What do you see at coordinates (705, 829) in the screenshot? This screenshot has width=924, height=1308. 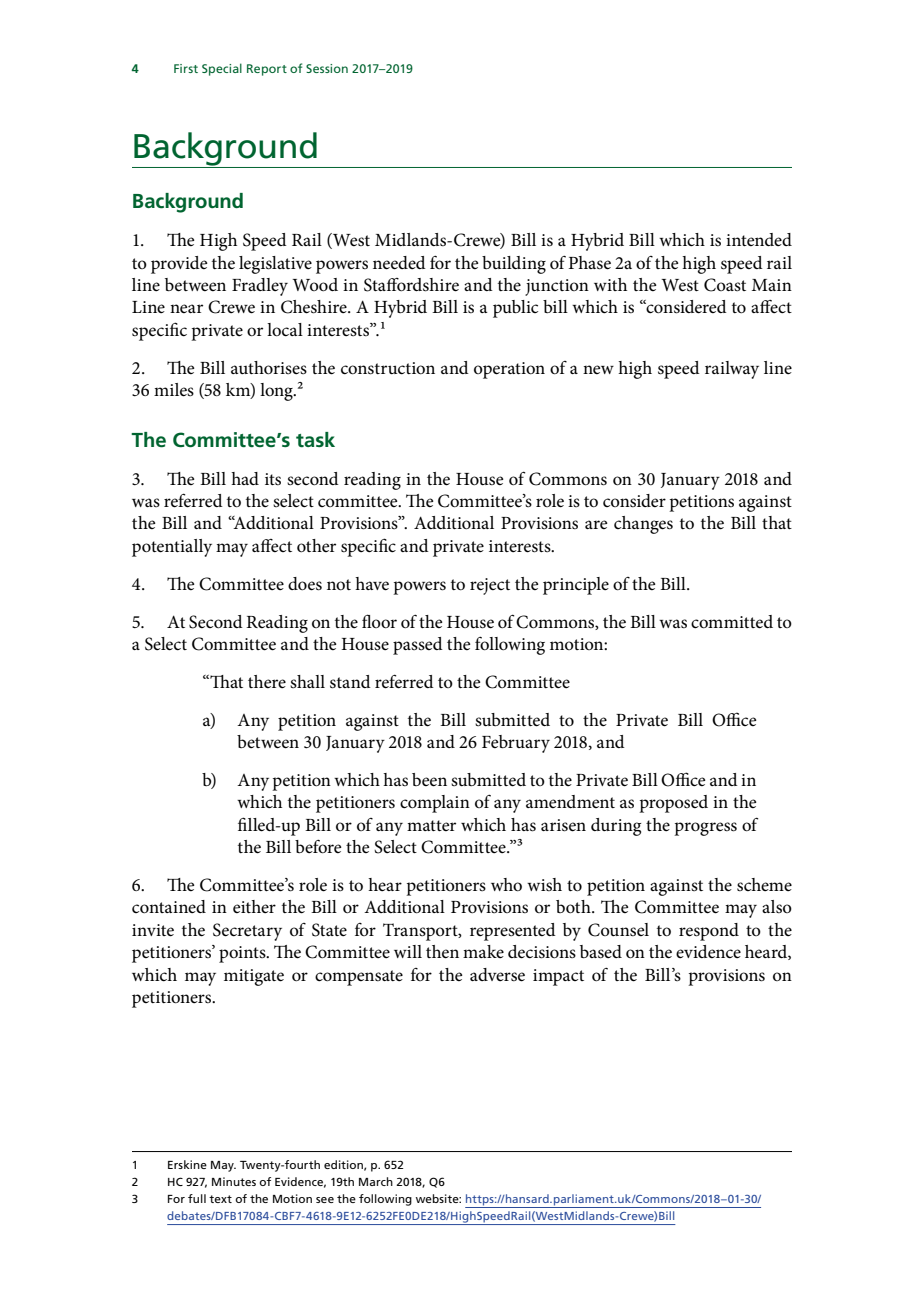 I see `progress` at bounding box center [705, 829].
